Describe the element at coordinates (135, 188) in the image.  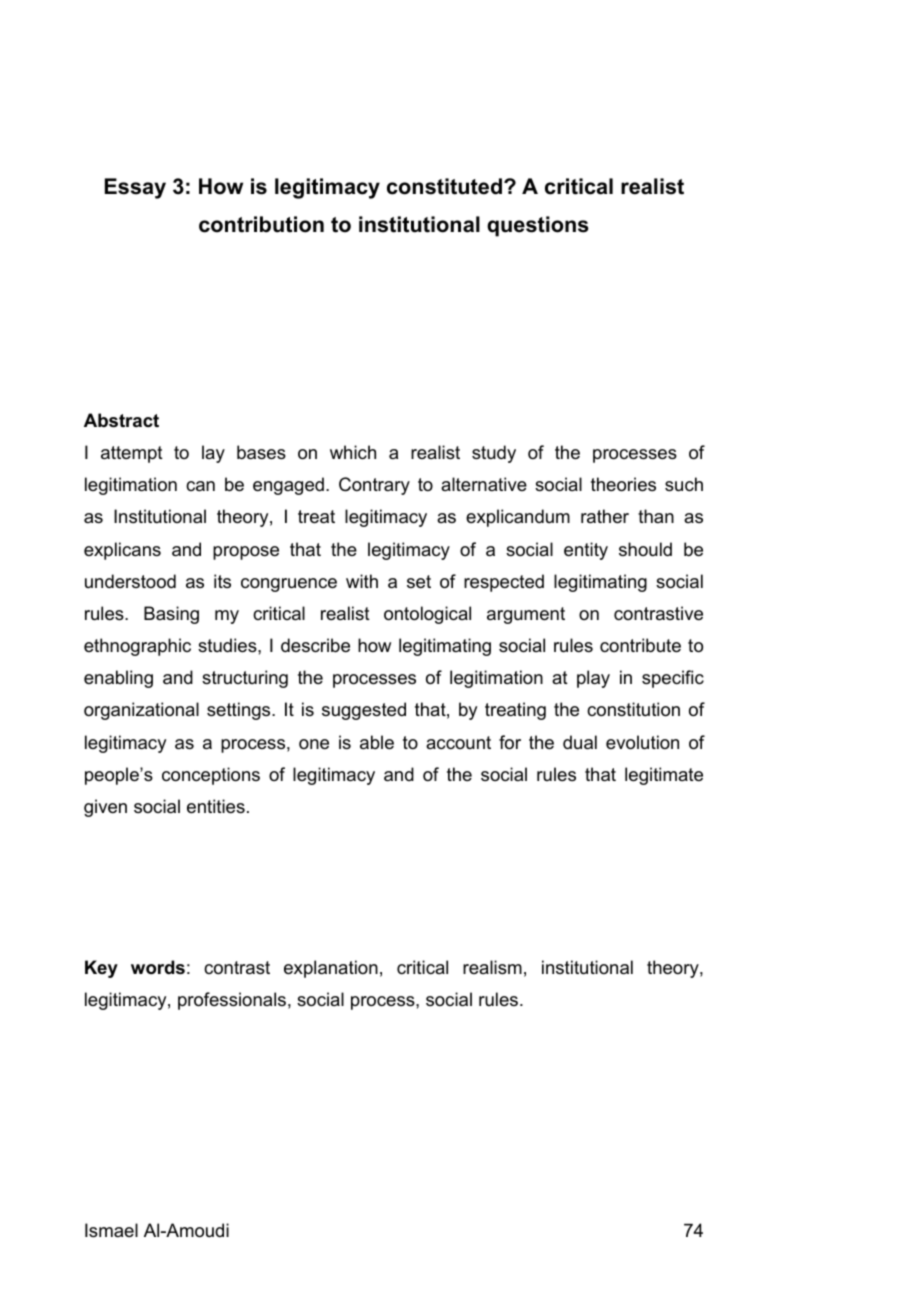
I see `Essay` at that location.
